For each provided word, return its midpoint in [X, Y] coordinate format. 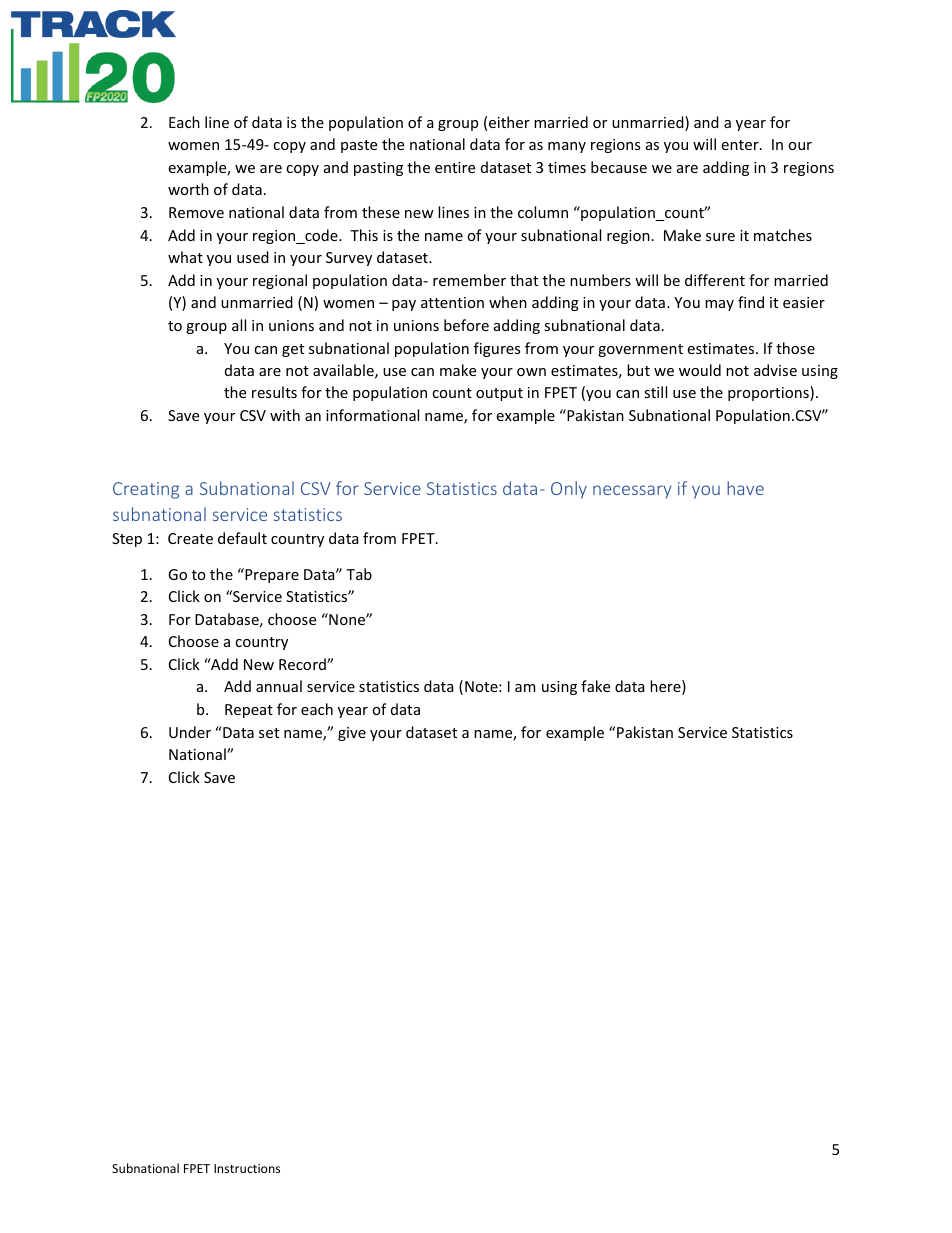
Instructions [247, 1168]
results [274, 392]
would [700, 370]
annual [279, 686]
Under [190, 732]
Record [303, 664]
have [745, 488]
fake [595, 686]
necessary [632, 492]
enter [741, 145]
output [499, 394]
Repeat [249, 711]
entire [455, 167]
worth [188, 189]
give [352, 734]
